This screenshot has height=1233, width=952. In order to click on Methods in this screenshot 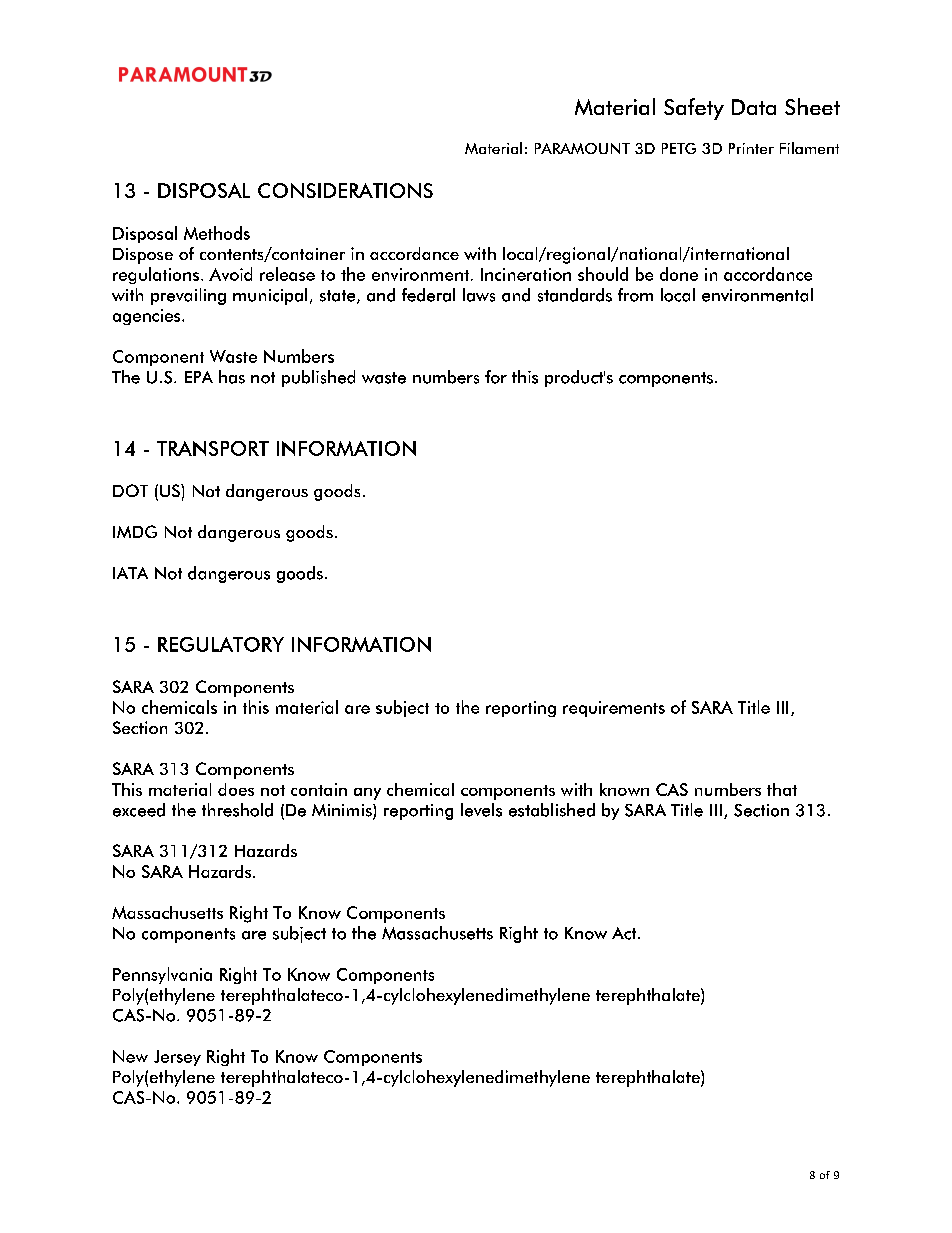, I will do `click(217, 233)`.
